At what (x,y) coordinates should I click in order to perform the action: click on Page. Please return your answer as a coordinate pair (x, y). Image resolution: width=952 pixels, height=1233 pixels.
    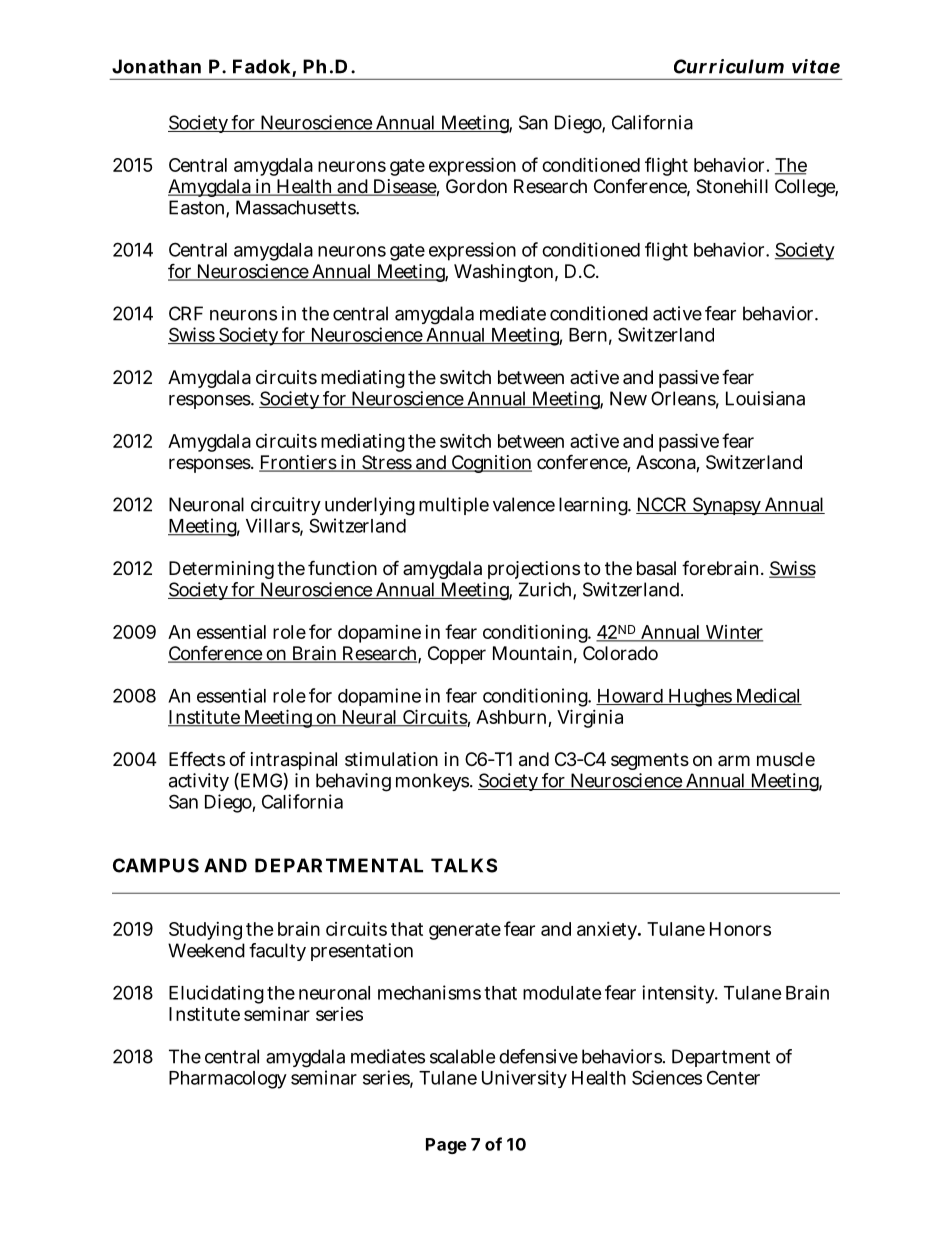
    Looking at the image, I should click on (446, 1146).
